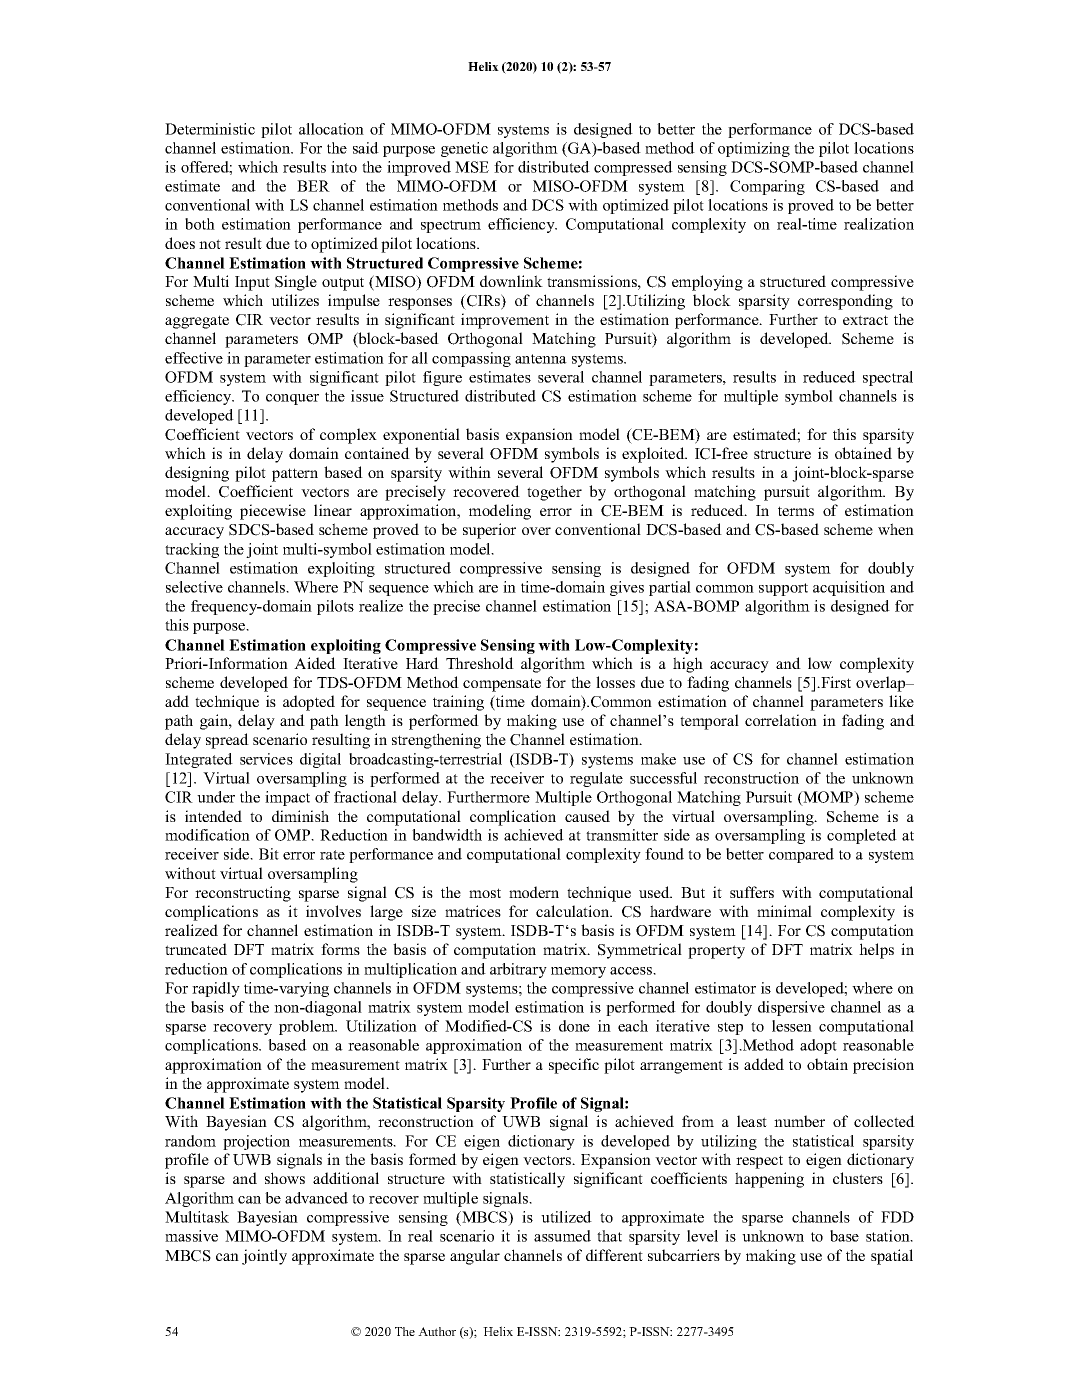 This document has height=1399, width=1081. I want to click on reconstructing, so click(243, 894).
